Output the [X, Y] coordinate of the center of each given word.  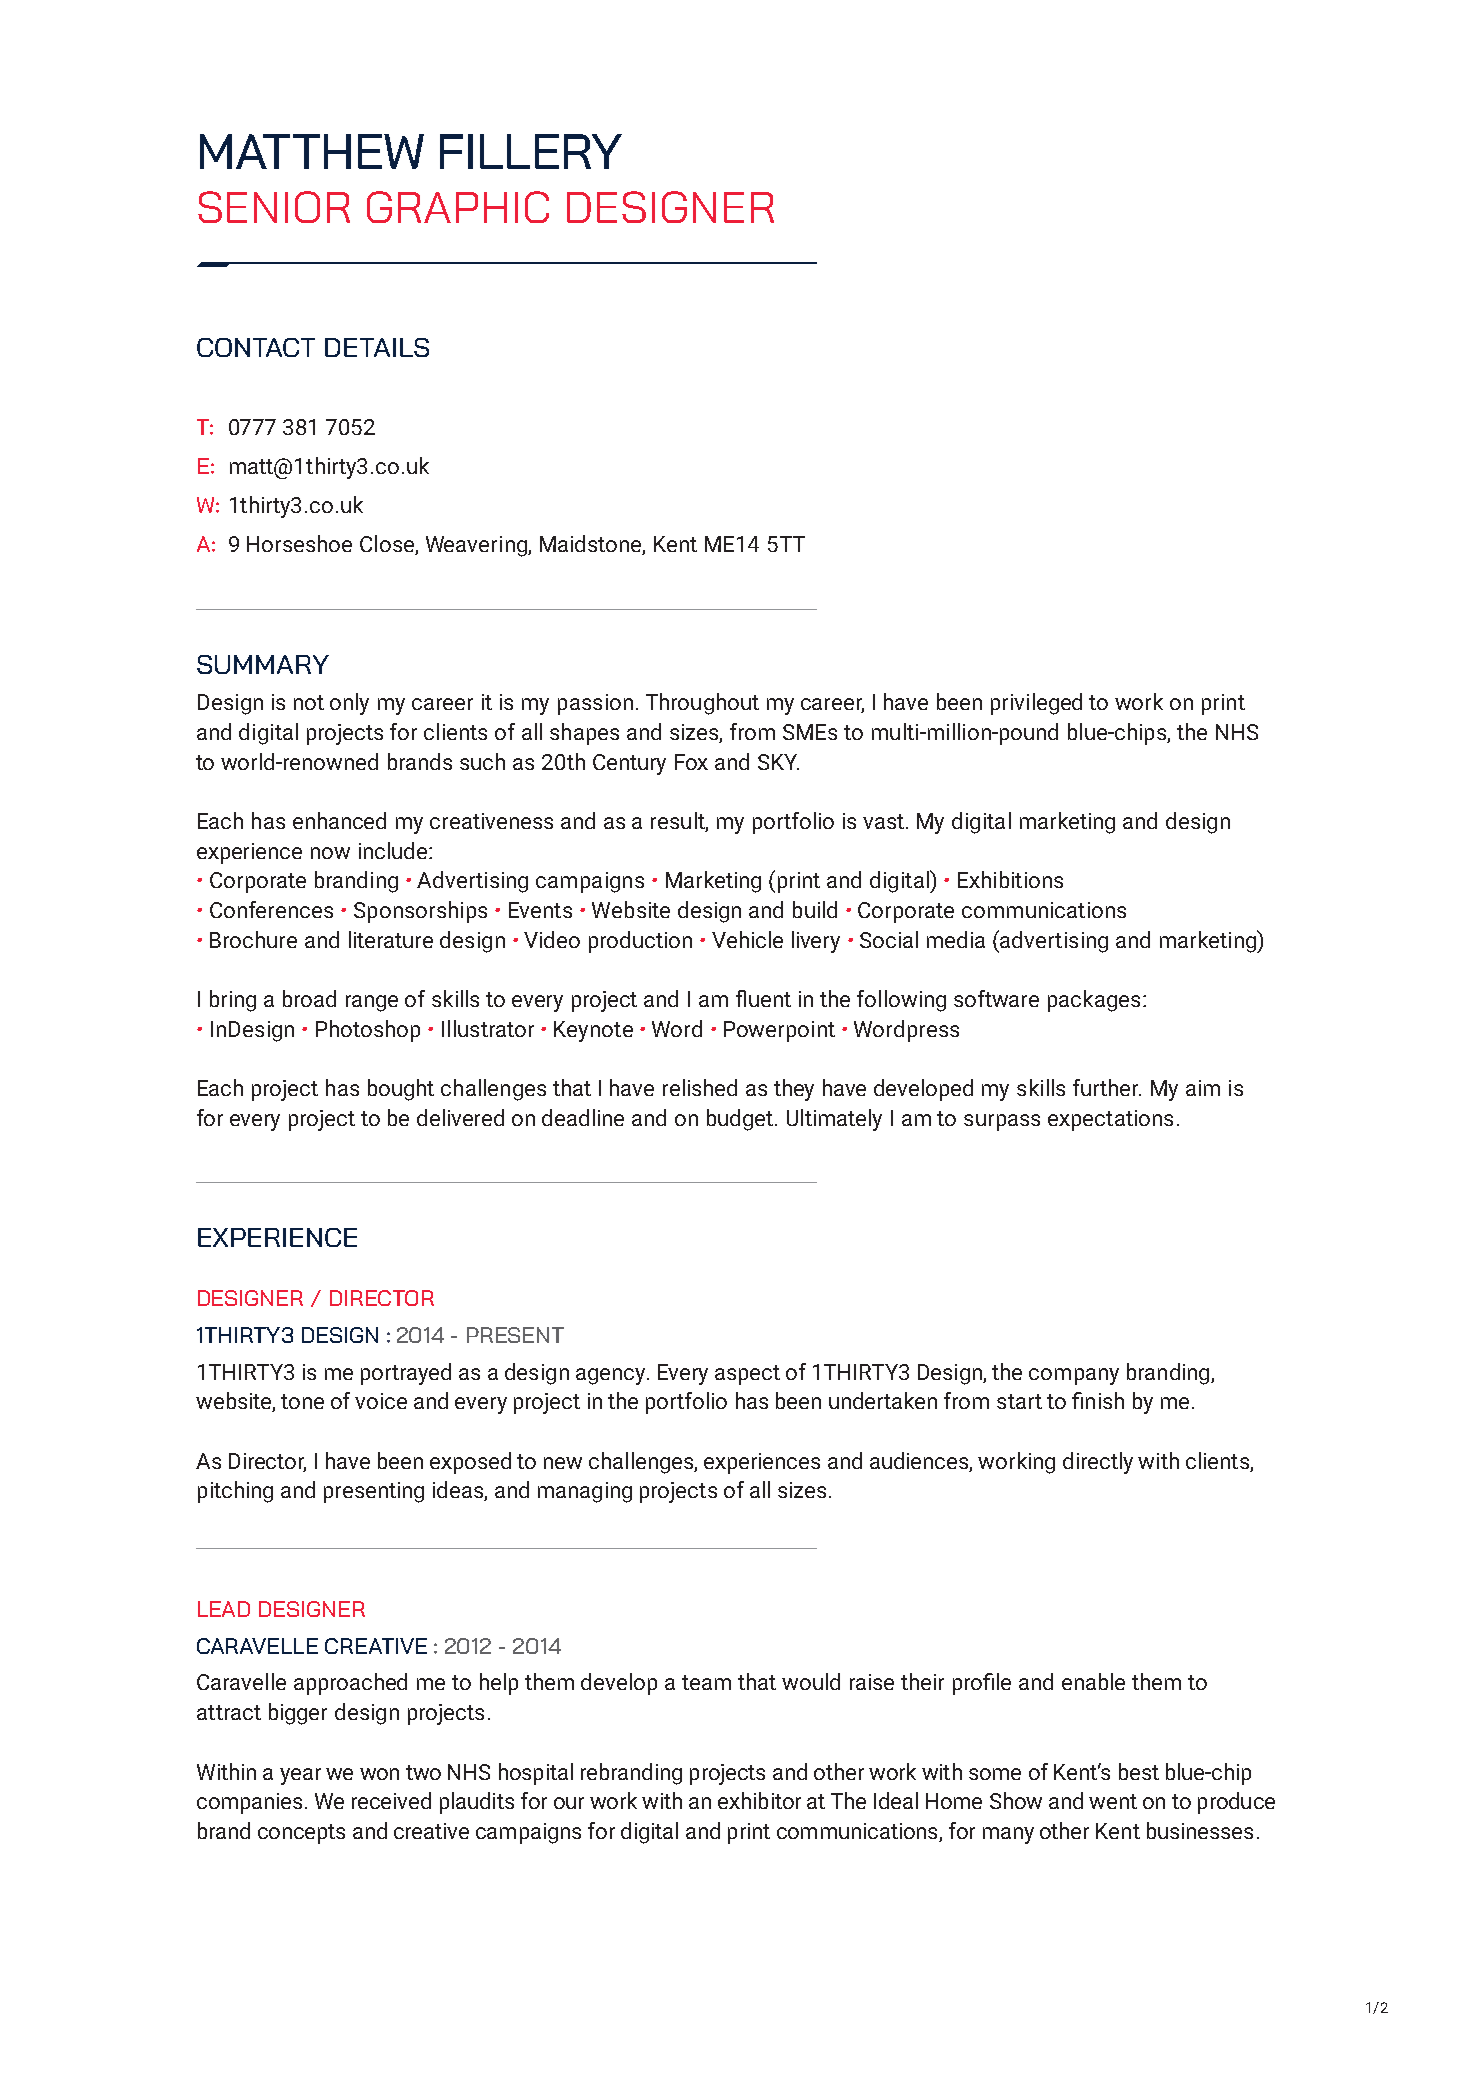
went [1113, 1801]
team [706, 1682]
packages [1094, 1001]
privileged [1036, 704]
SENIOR [274, 207]
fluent [763, 998]
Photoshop [368, 1031]
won [379, 1774]
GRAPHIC [458, 207]
